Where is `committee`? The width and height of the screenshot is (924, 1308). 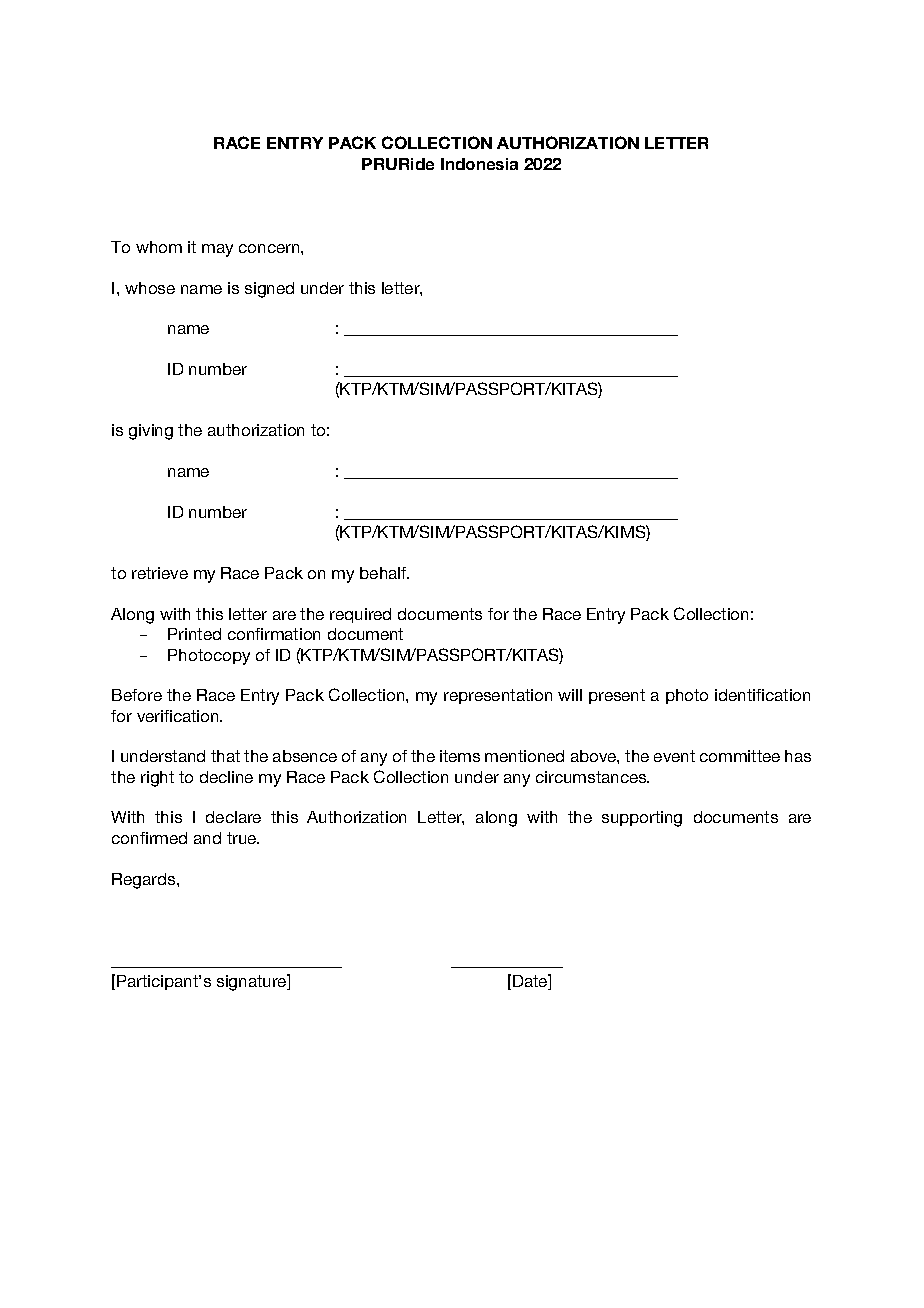
committee is located at coordinates (740, 756).
